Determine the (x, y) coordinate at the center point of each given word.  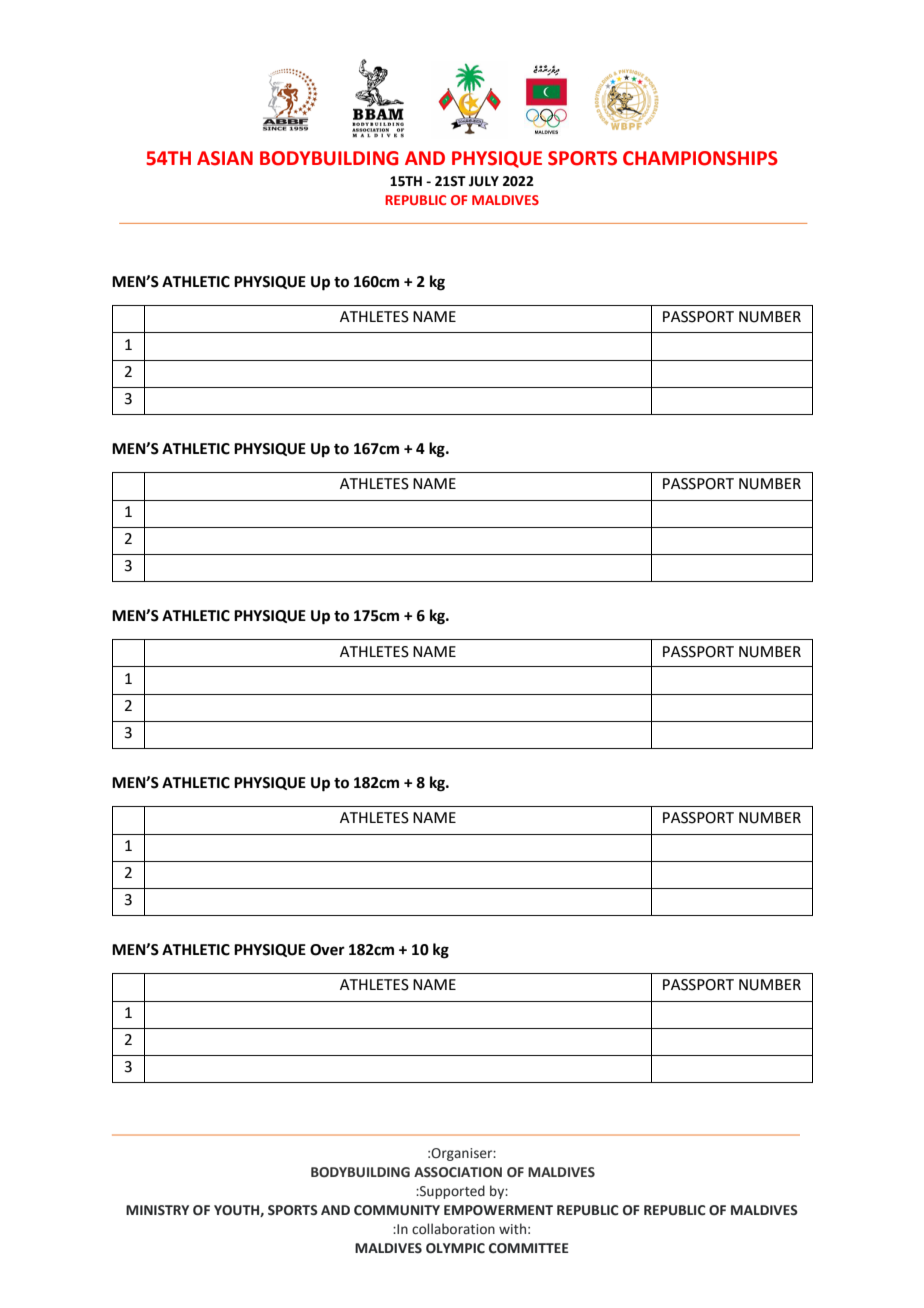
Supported (451, 1192)
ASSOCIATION (458, 1172)
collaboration (453, 1229)
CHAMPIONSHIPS (700, 158)
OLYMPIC (455, 1248)
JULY (484, 181)
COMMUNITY (397, 1210)
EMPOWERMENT (498, 1210)
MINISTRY (157, 1210)
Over (327, 950)
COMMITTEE (529, 1248)
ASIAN (225, 158)
